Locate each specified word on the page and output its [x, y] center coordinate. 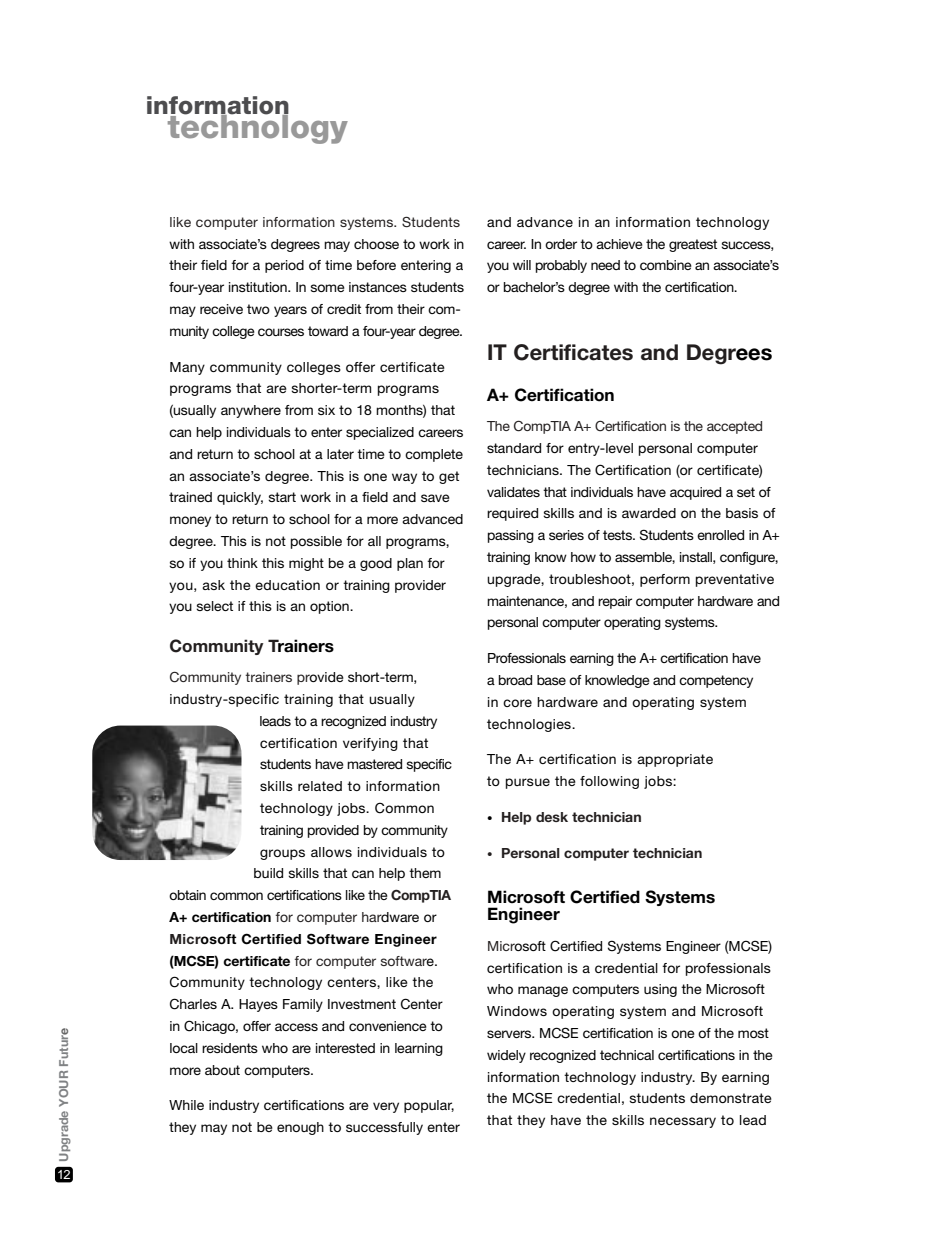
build [268, 873]
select [214, 606]
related [320, 786]
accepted [734, 427]
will [522, 265]
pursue [528, 783]
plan [410, 564]
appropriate [675, 760]
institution [259, 287]
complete [434, 455]
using [660, 990]
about [222, 1070]
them [425, 873]
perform [665, 580]
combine [666, 265]
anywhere [251, 411]
